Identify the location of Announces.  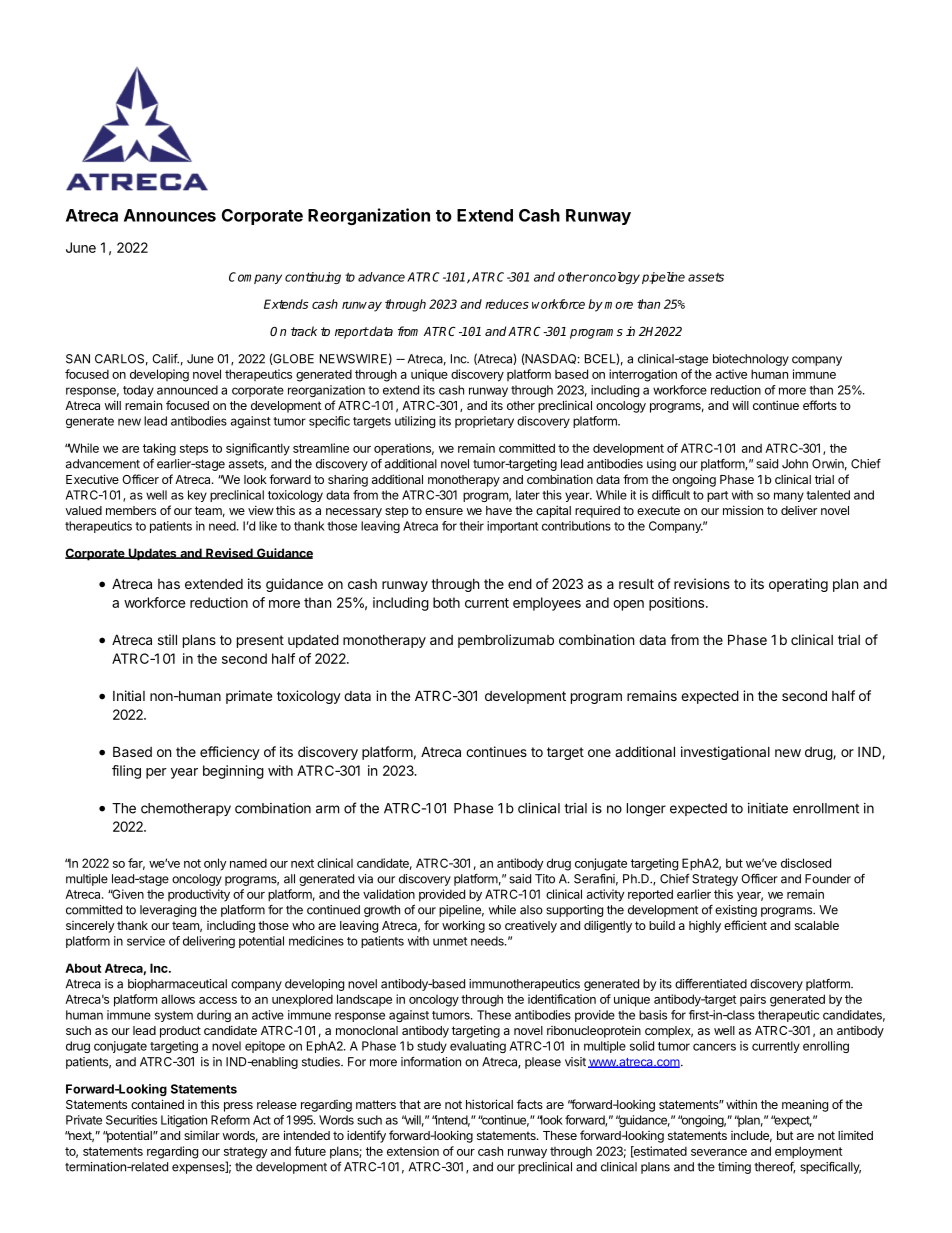
(170, 215).
